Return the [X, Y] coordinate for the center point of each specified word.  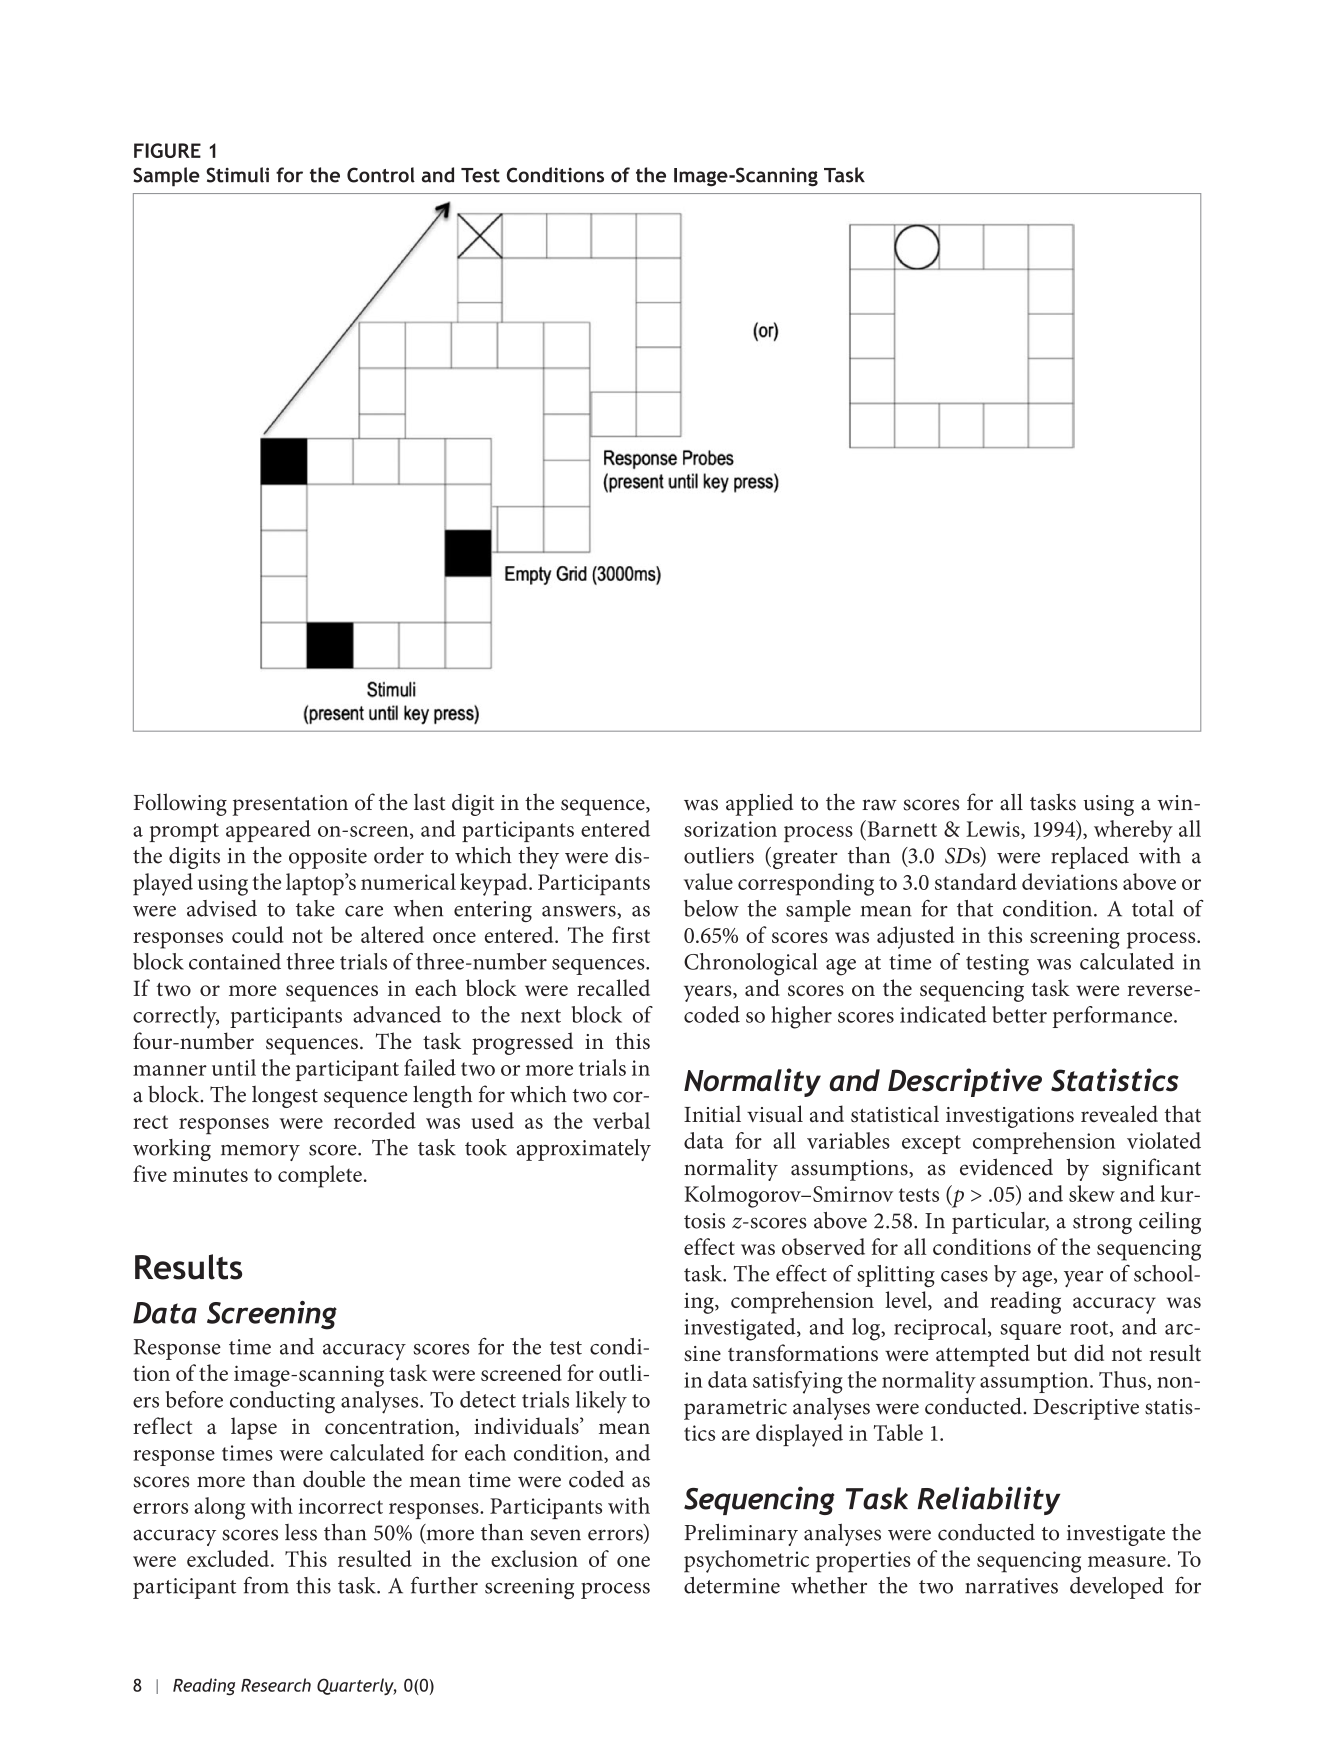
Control [381, 175]
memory [260, 1153]
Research [276, 1685]
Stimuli [237, 175]
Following [180, 804]
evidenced [1006, 1167]
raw [879, 805]
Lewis [994, 830]
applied [759, 804]
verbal [621, 1120]
